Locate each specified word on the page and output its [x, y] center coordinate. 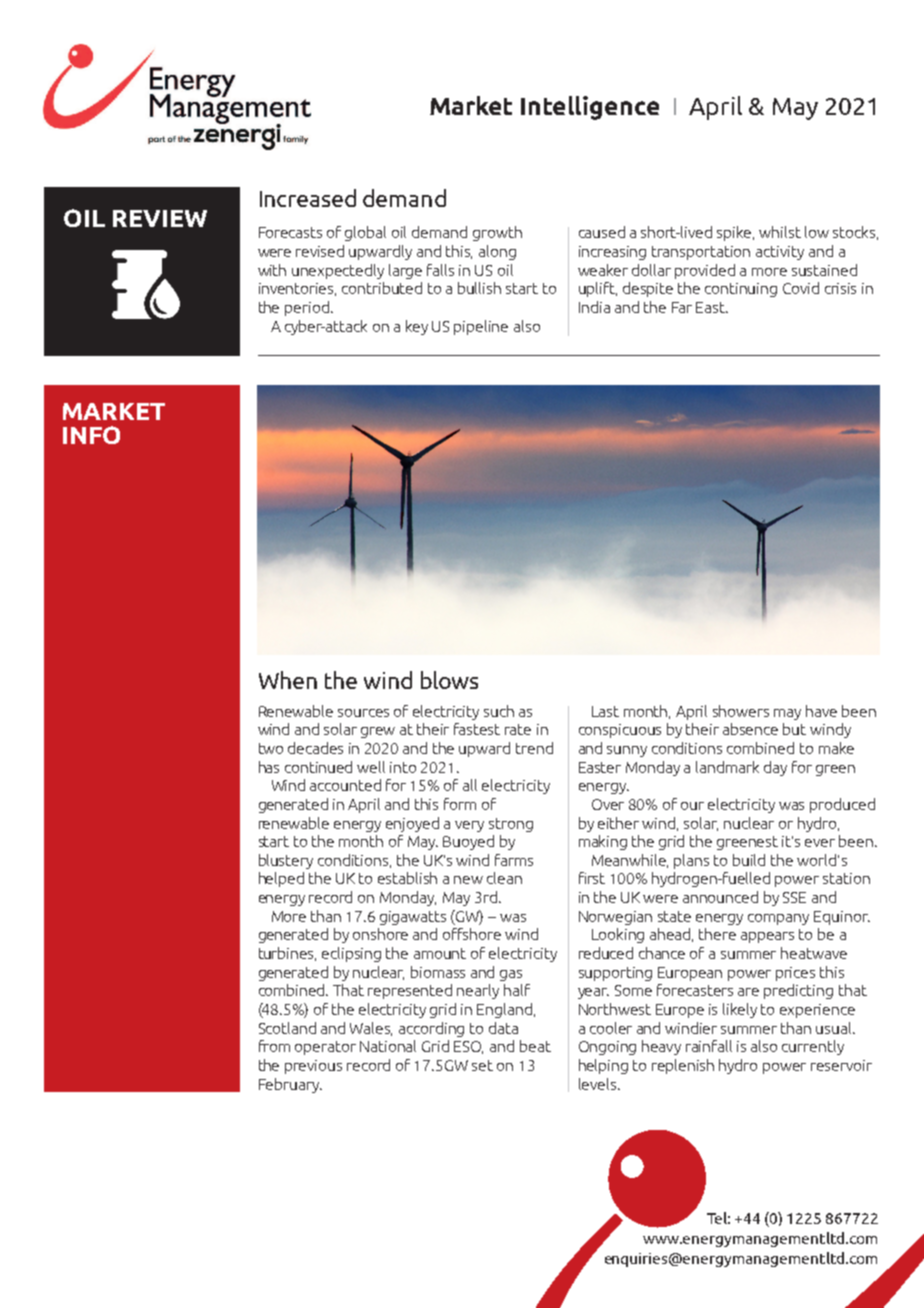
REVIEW [160, 218]
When [288, 680]
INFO [91, 435]
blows [449, 680]
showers [741, 711]
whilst [780, 232]
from [274, 1046]
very [469, 826]
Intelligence [590, 108]
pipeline [481, 327]
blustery [286, 861]
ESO [468, 1047]
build [749, 860]
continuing [741, 290]
